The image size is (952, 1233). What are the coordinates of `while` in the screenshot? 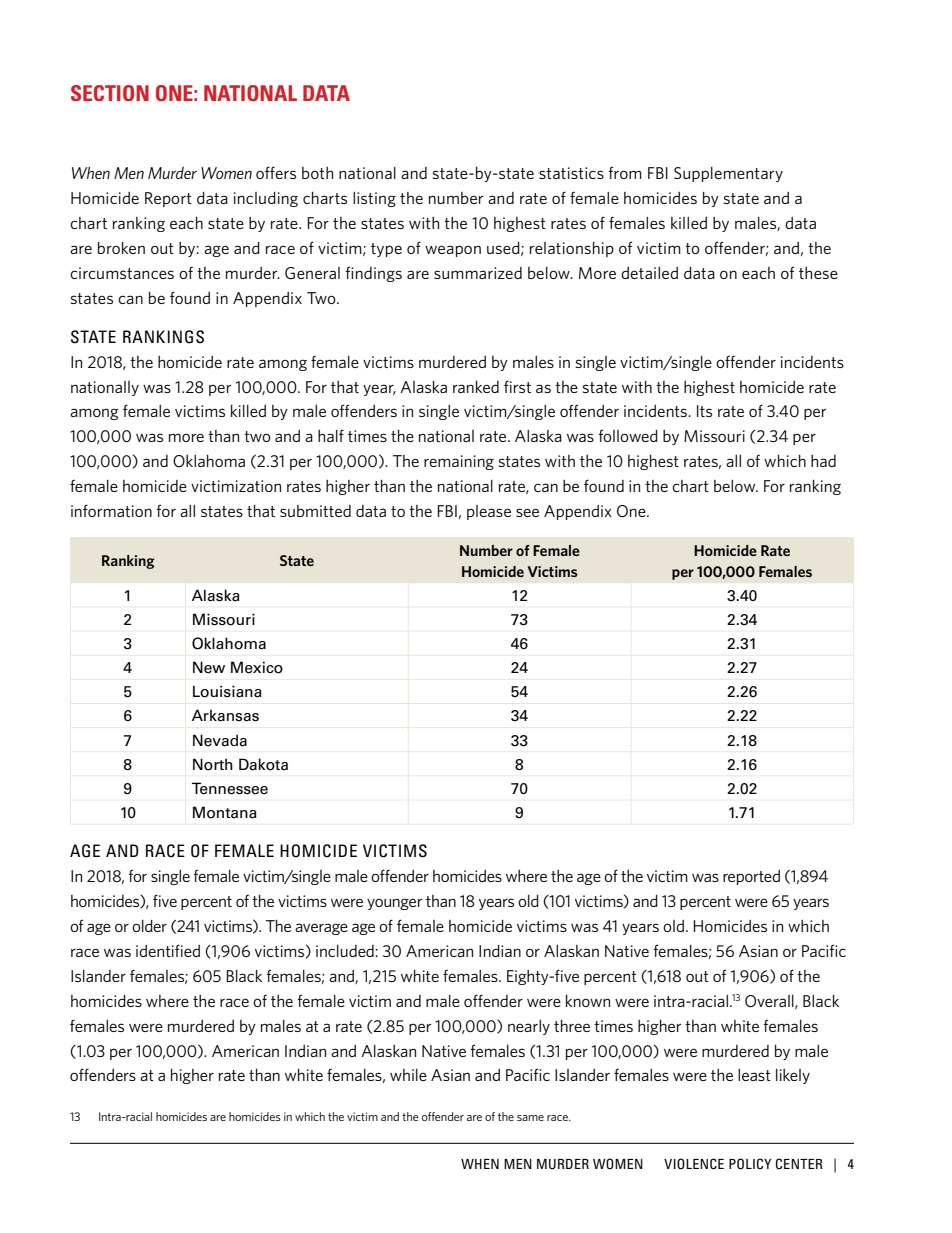 It's located at (408, 1075).
